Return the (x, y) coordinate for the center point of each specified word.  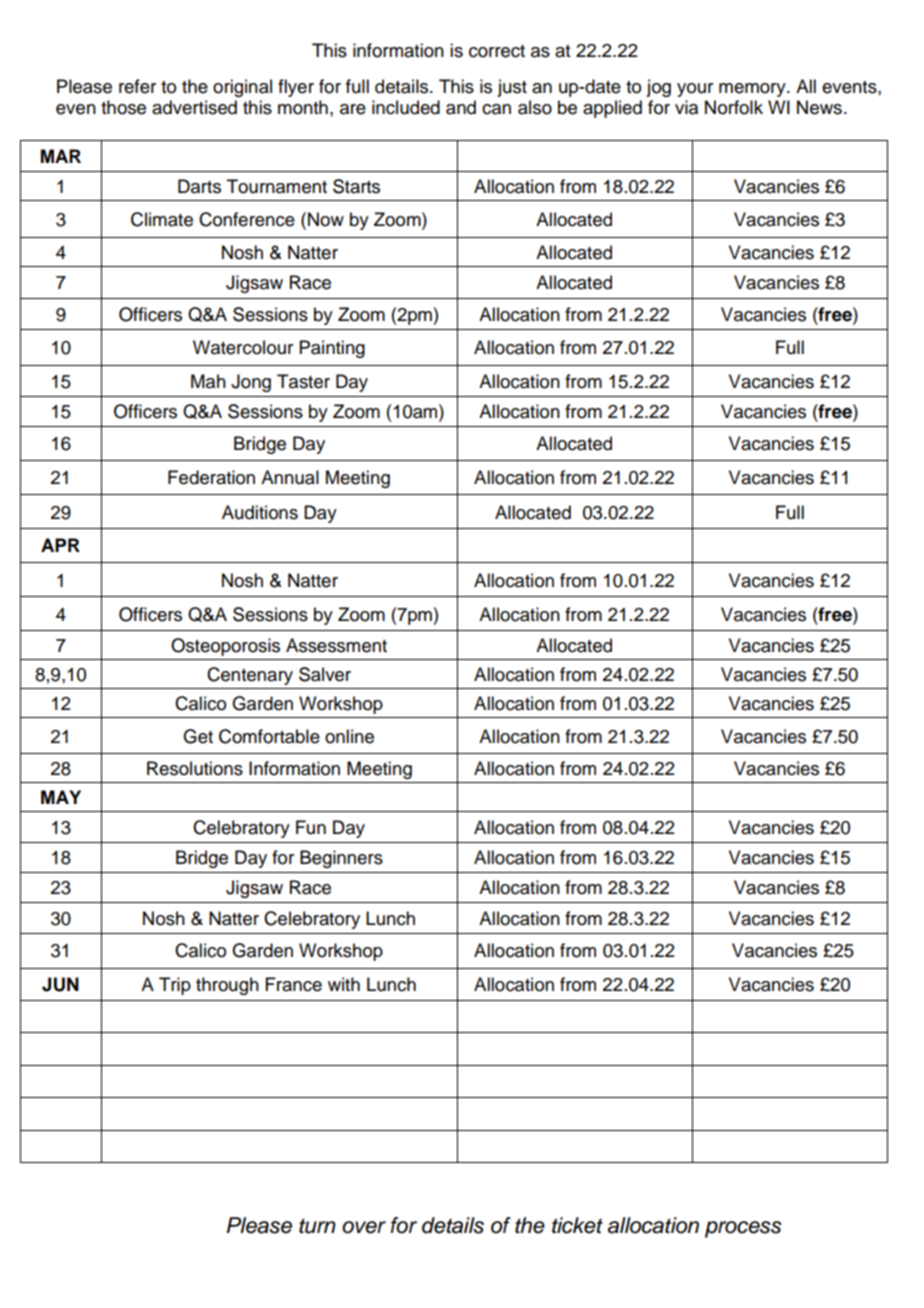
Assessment (336, 645)
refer (137, 86)
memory (753, 90)
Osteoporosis (225, 647)
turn (317, 1226)
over (364, 1227)
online (349, 736)
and (461, 107)
